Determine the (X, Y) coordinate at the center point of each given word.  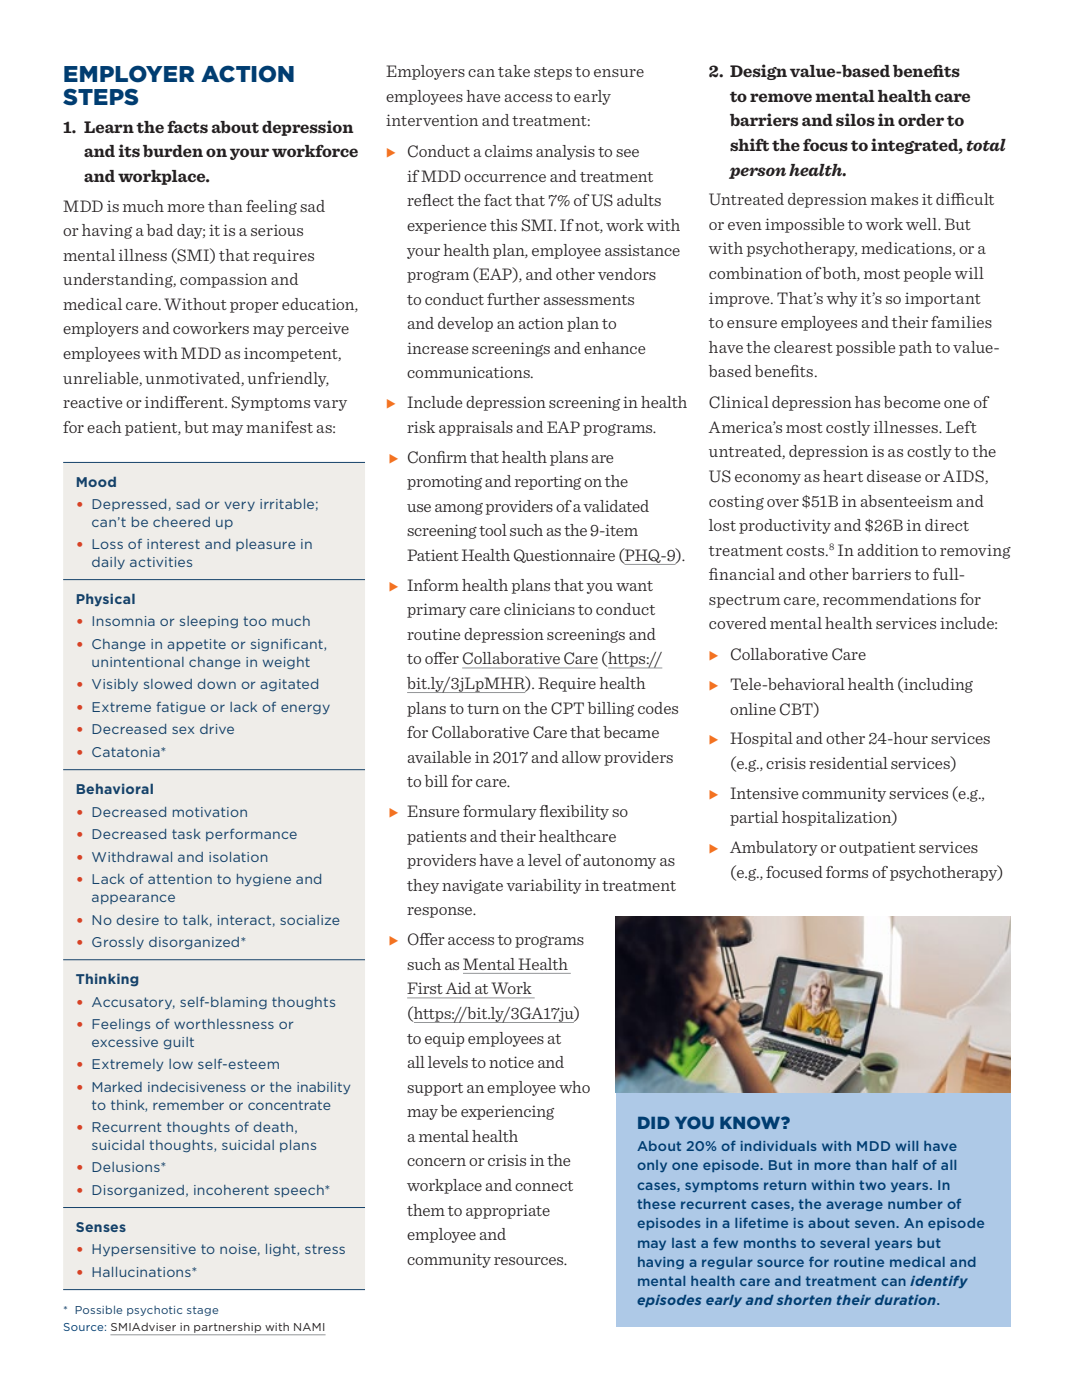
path (915, 348)
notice (511, 1062)
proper (254, 307)
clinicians (539, 609)
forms (847, 872)
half (905, 1165)
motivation (210, 812)
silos (855, 119)
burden (173, 151)
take (514, 71)
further (513, 299)
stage (202, 1311)
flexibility (574, 812)
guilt (179, 1043)
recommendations (889, 599)
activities (161, 562)
